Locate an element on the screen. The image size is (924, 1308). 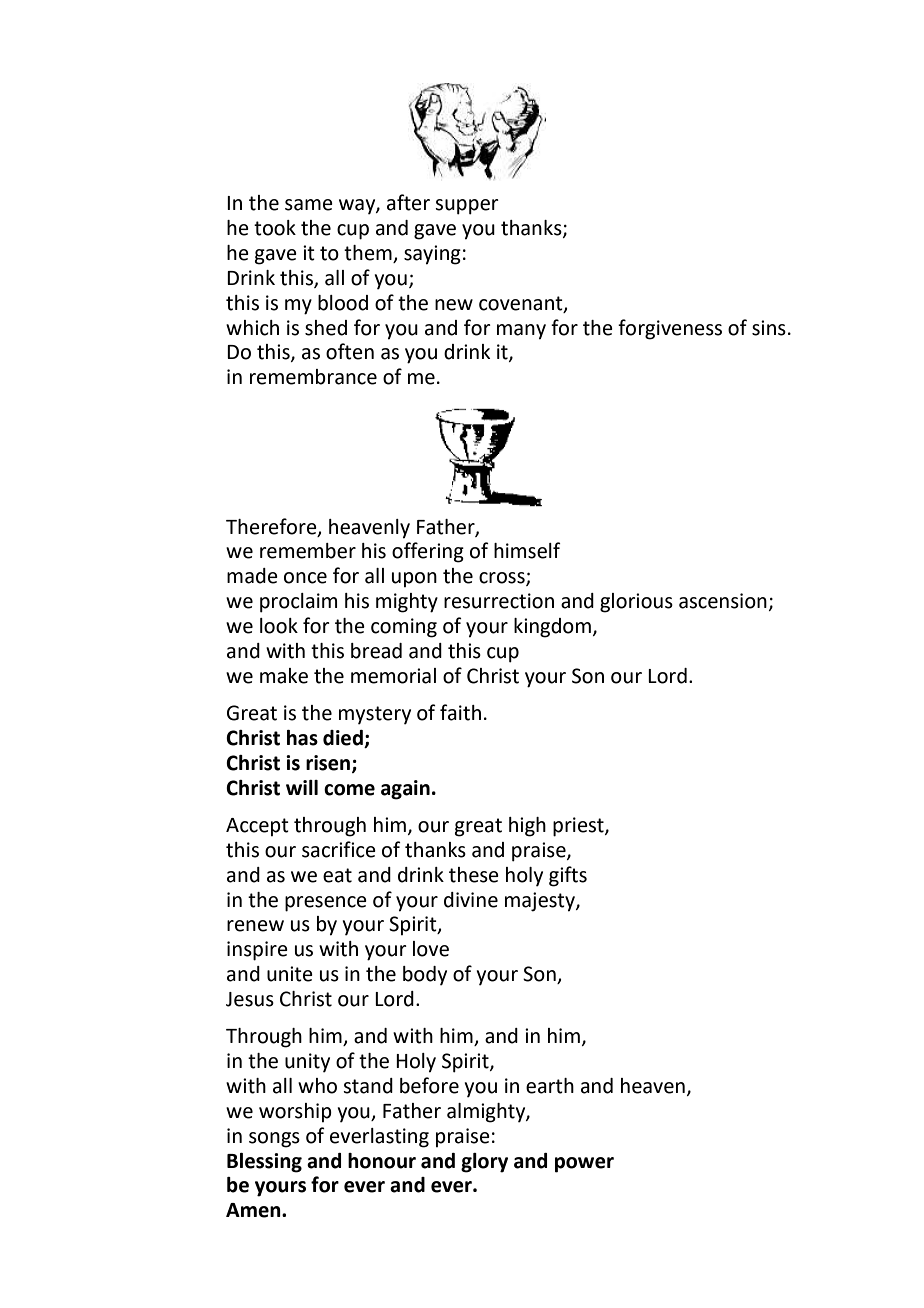
supper is located at coordinates (467, 207).
